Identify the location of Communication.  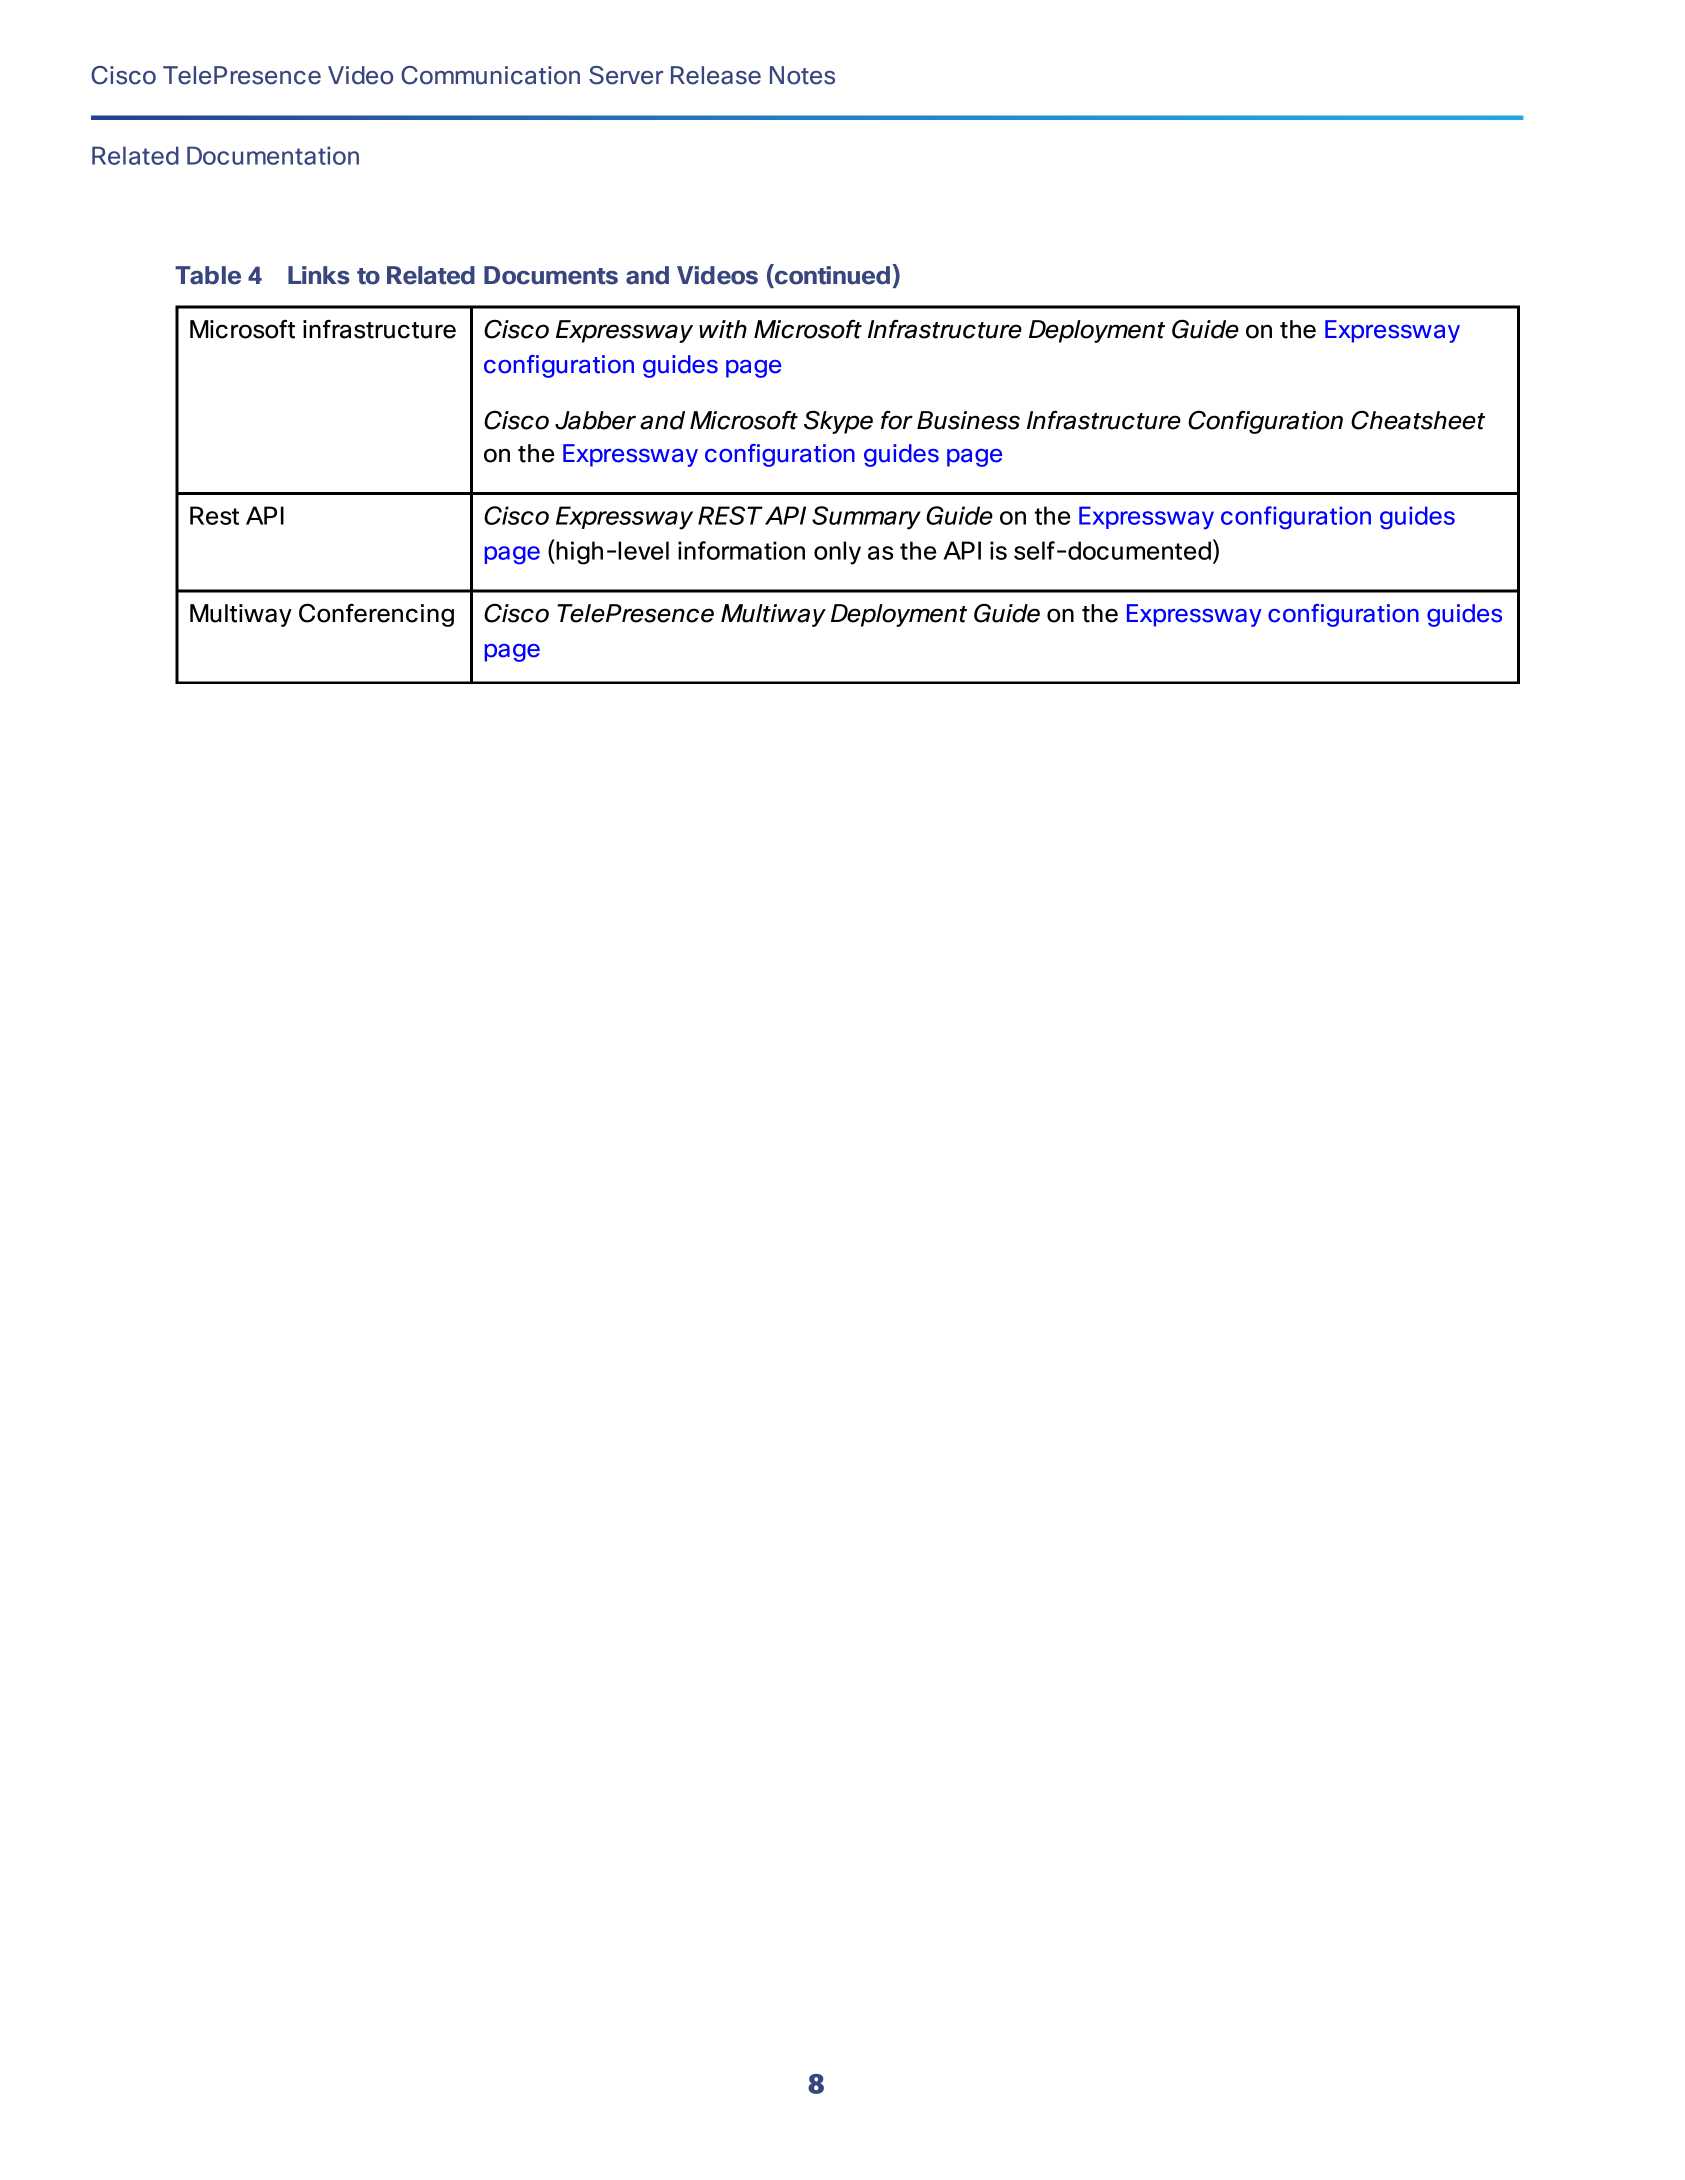
(490, 75).
